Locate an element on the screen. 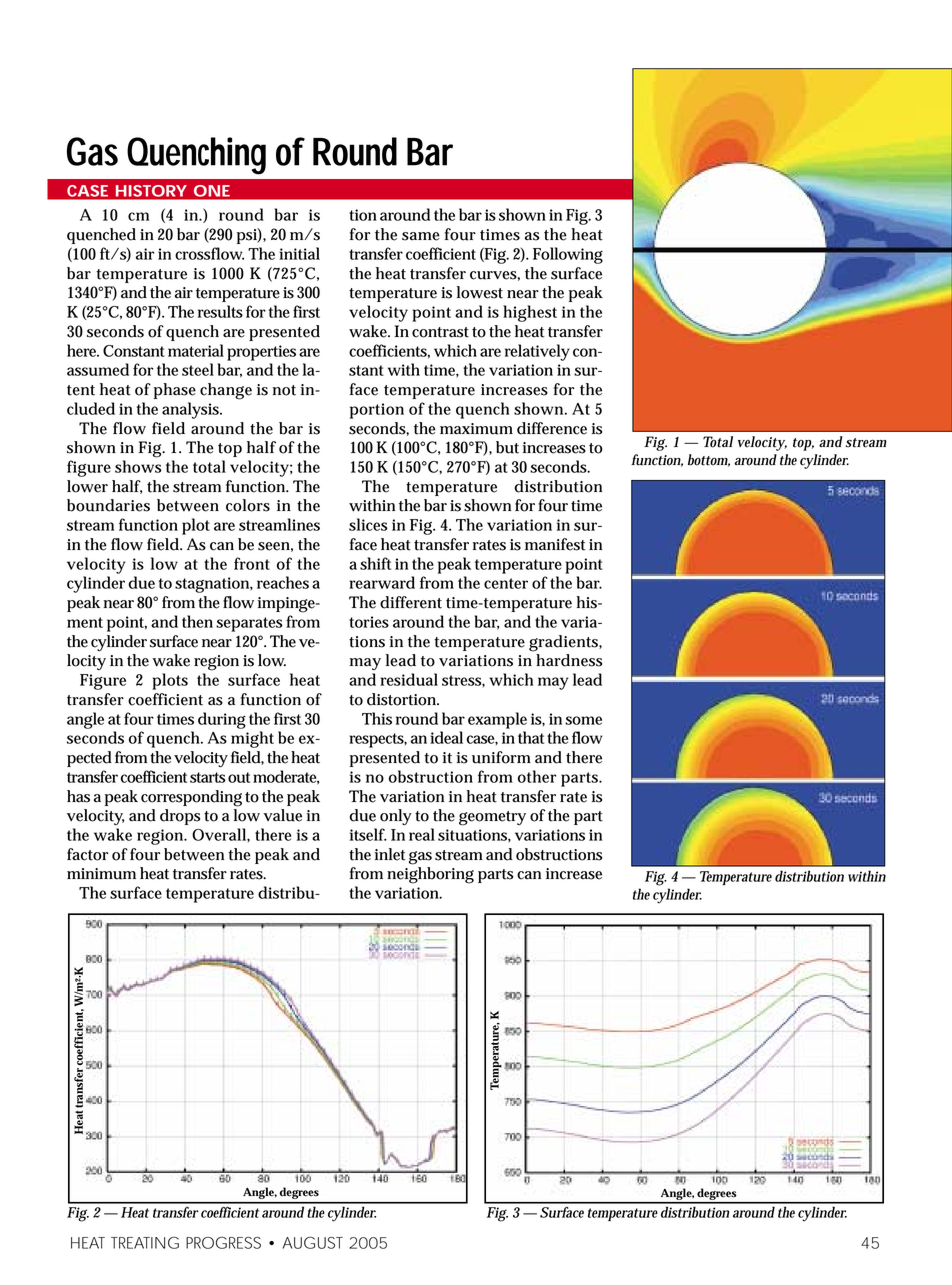  HISTORY is located at coordinates (150, 192).
